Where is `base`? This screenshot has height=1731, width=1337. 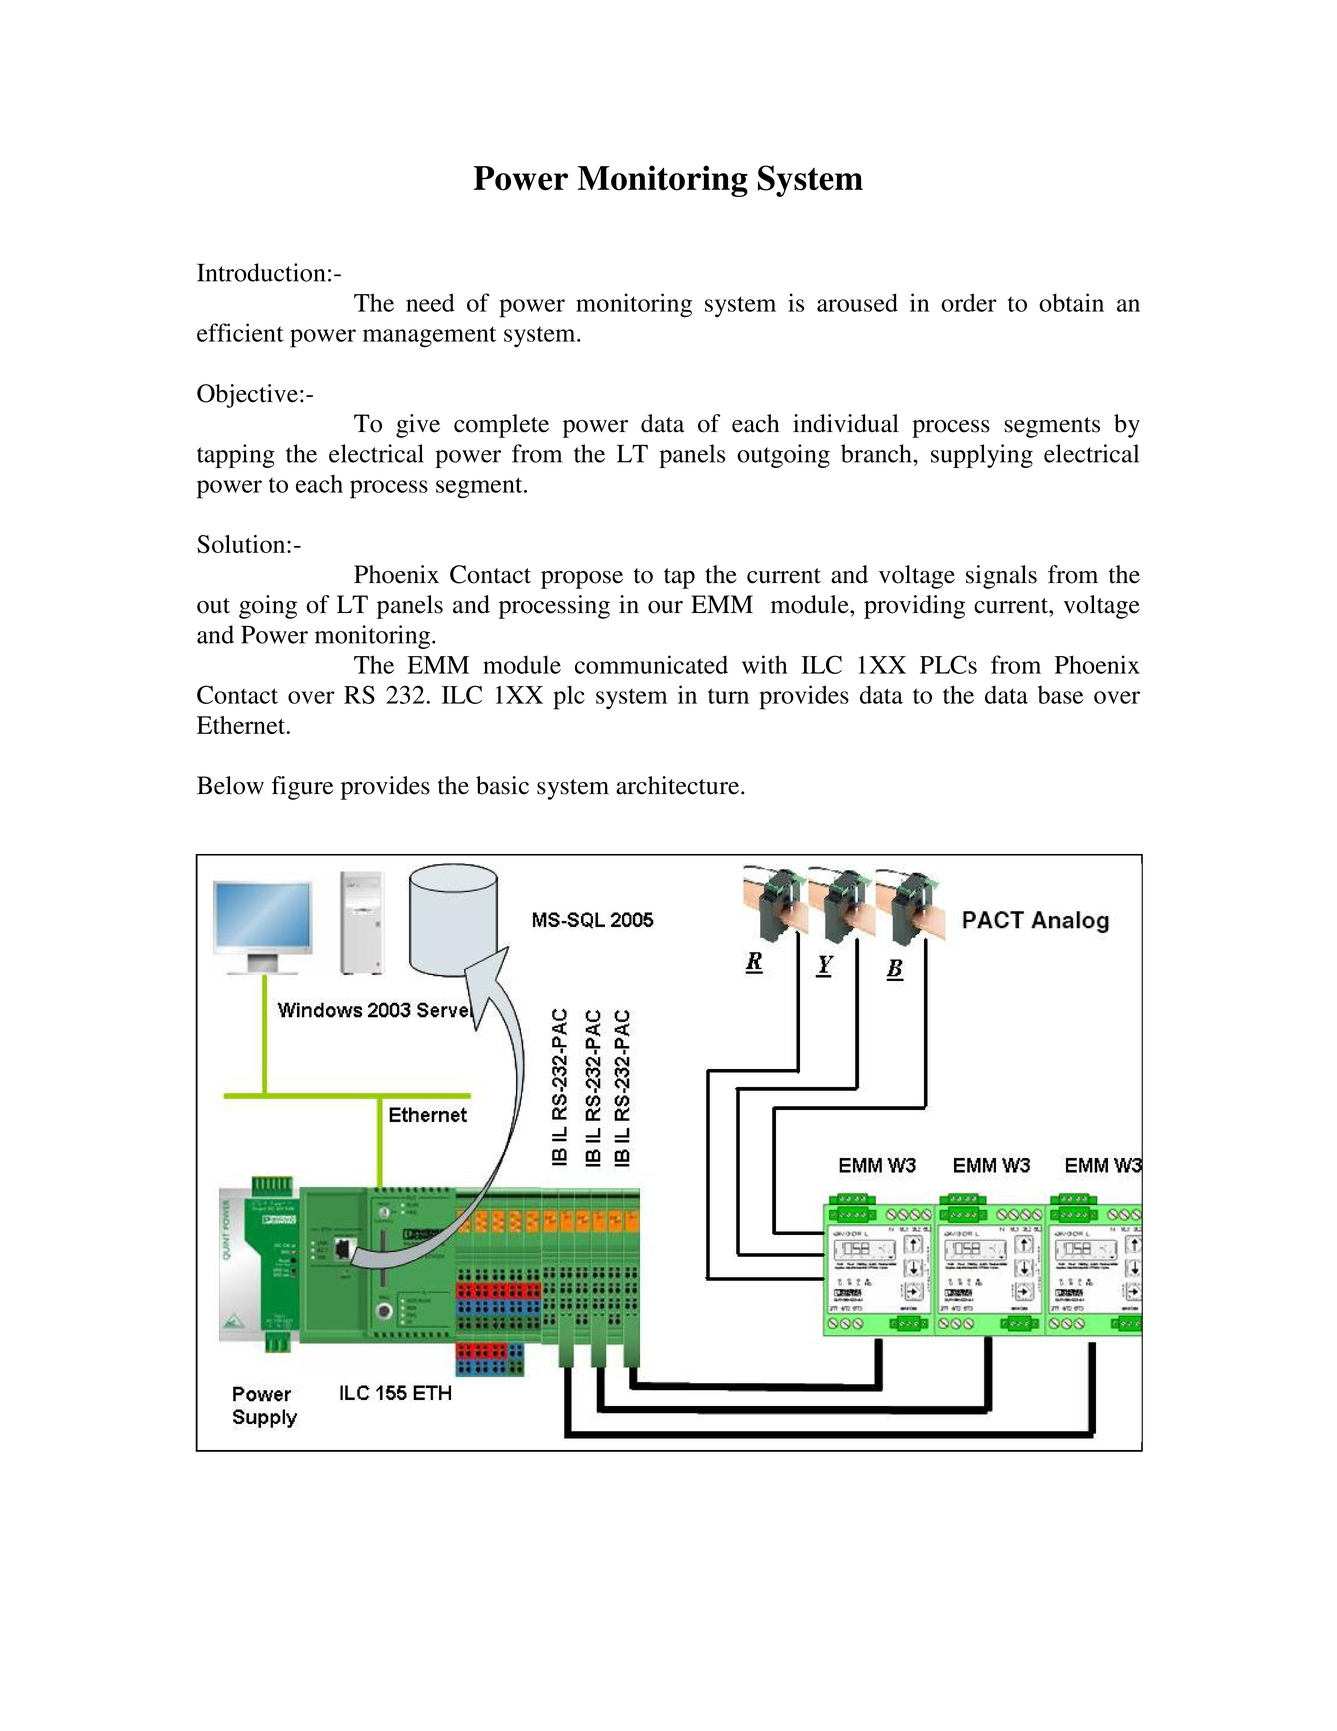
base is located at coordinates (1061, 695).
